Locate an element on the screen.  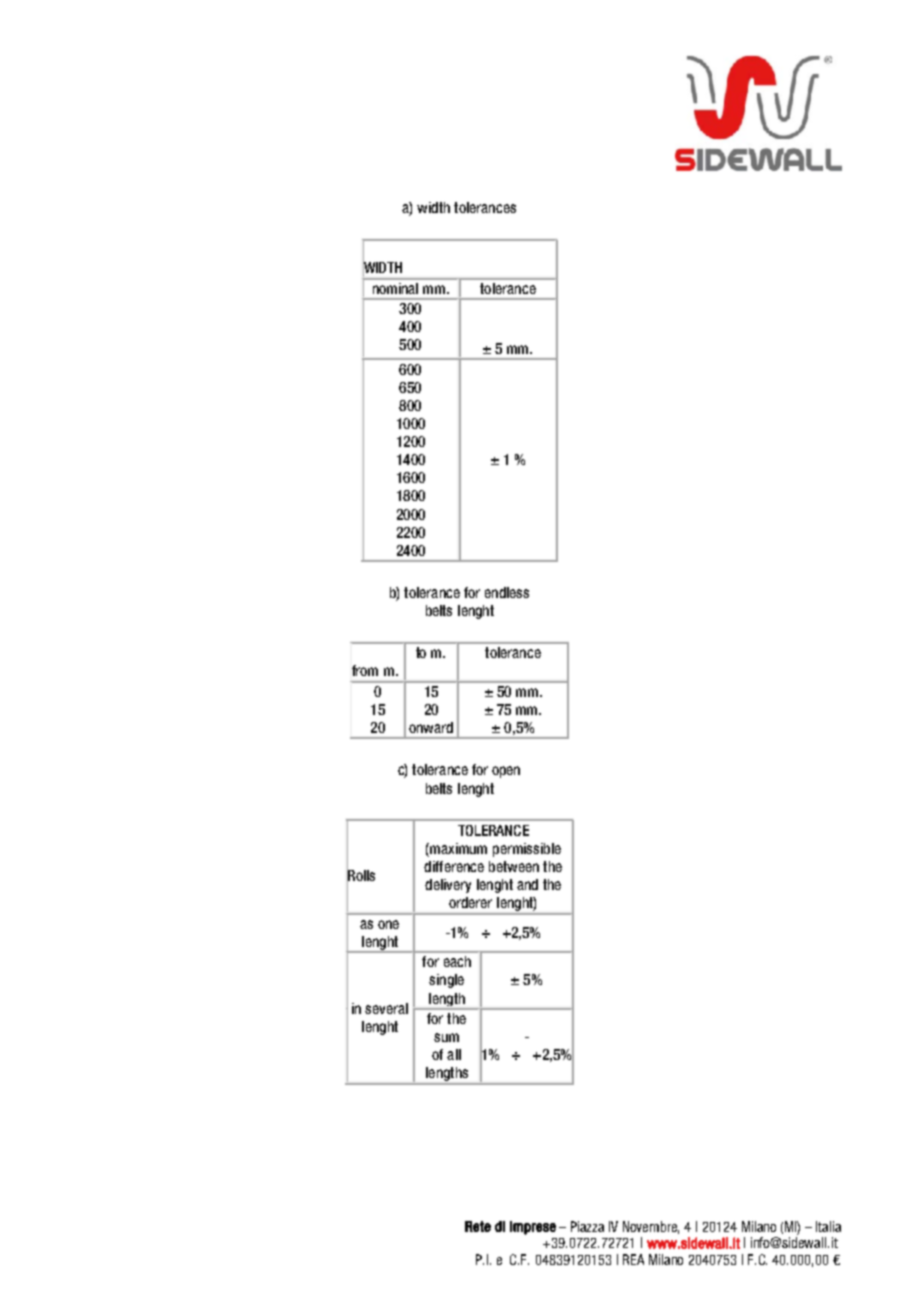
maximum is located at coordinates (457, 850).
